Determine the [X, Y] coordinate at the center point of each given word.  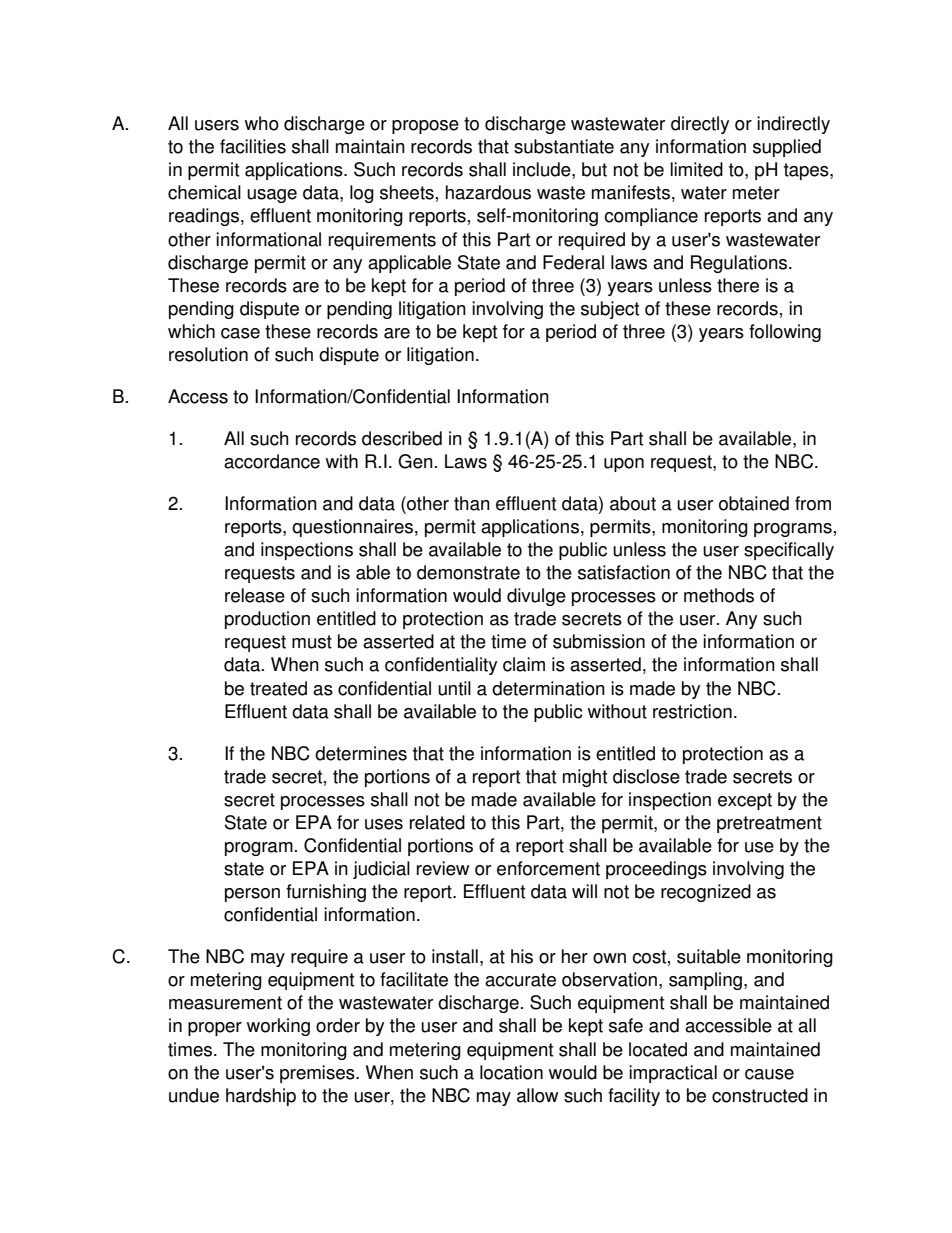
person [252, 895]
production [267, 620]
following [785, 333]
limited [697, 169]
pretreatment [769, 824]
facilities [253, 146]
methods [719, 595]
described [402, 438]
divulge [536, 597]
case [240, 333]
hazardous [488, 192]
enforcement [548, 868]
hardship [261, 1097]
